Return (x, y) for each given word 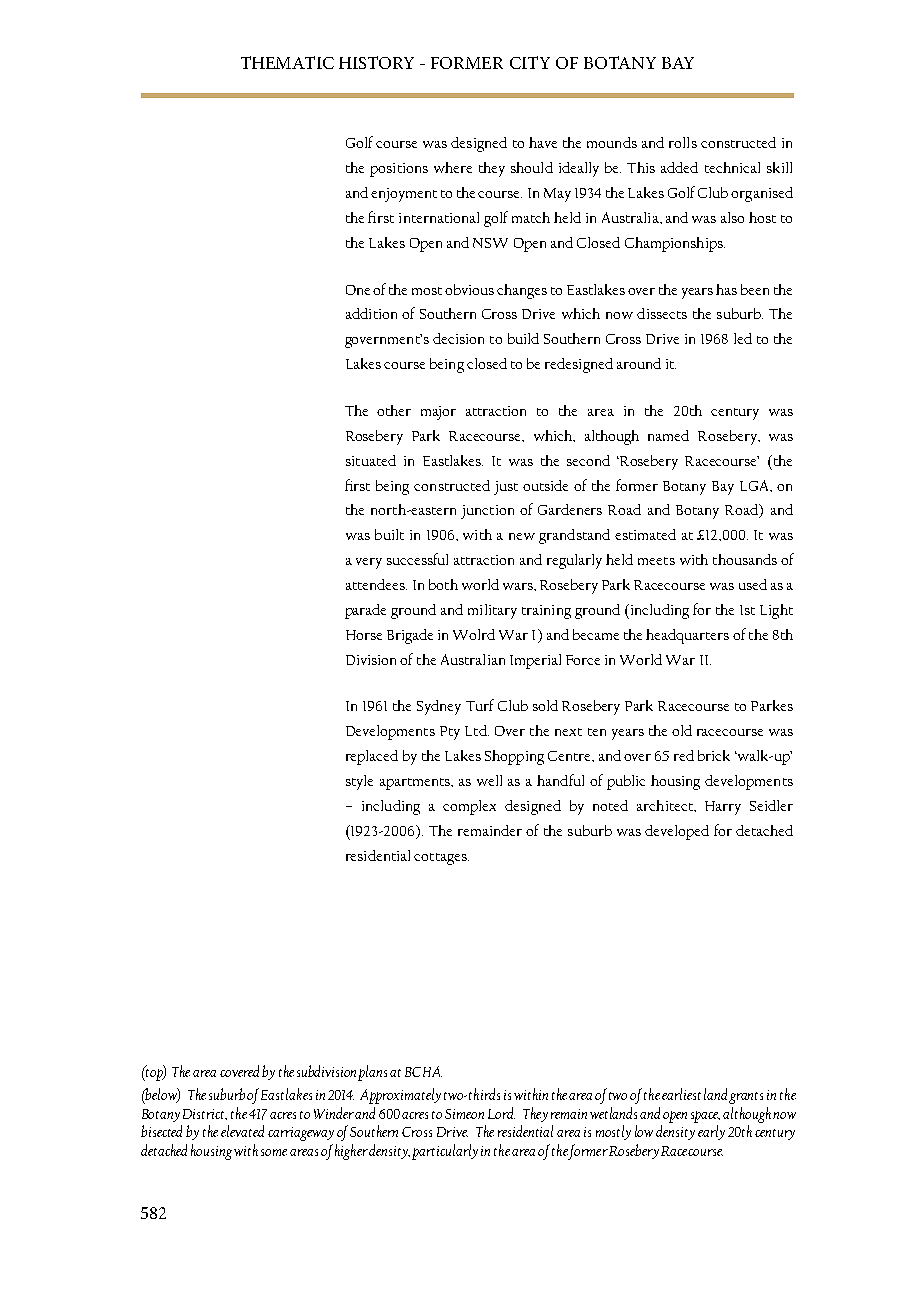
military (492, 611)
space (705, 1117)
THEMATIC (287, 62)
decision (458, 338)
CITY (530, 62)
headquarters (687, 636)
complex (469, 807)
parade (365, 611)
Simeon (464, 1114)
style (359, 782)
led (743, 338)
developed (677, 832)
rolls (683, 142)
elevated (242, 1131)
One (358, 290)
